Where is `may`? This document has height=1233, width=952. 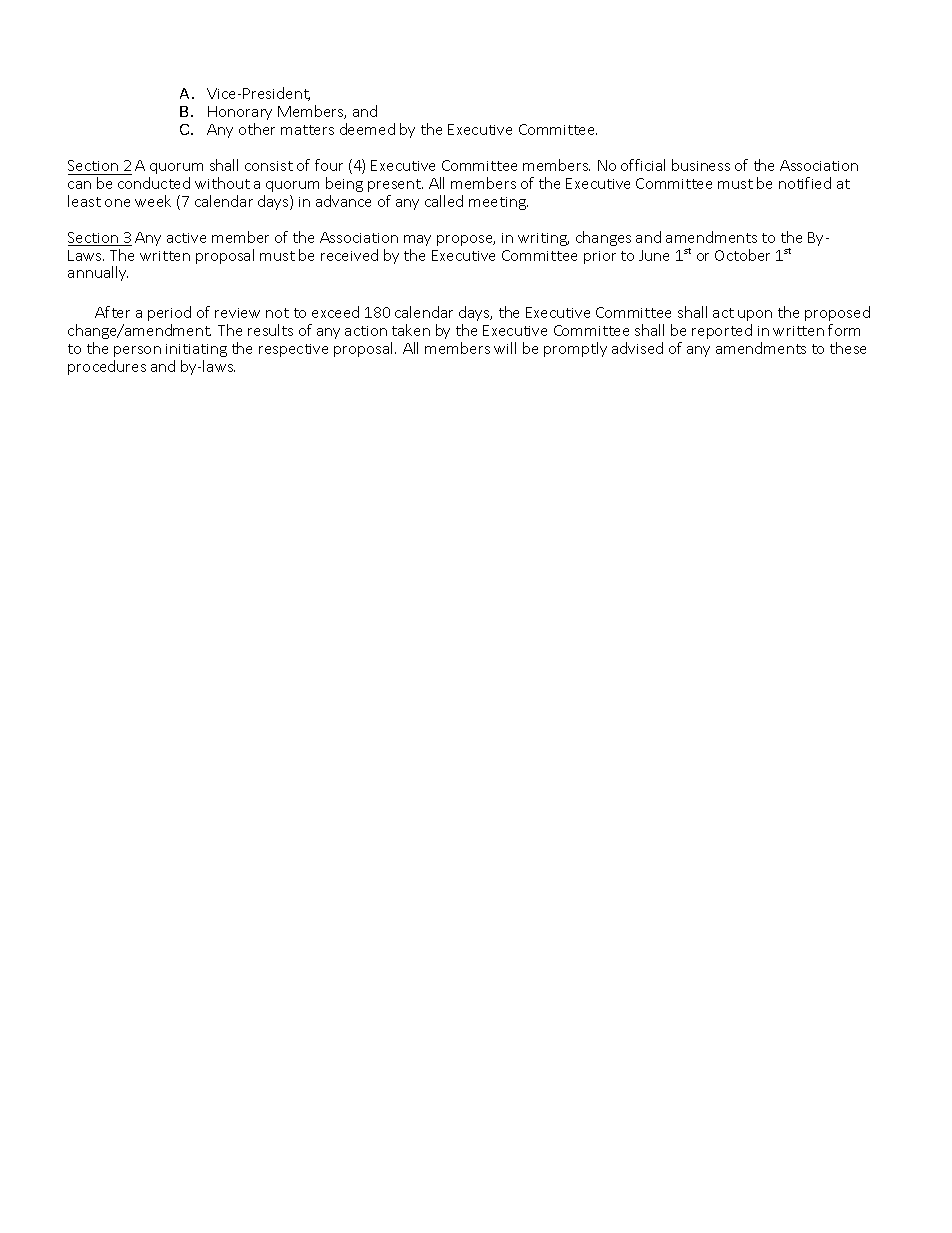 may is located at coordinates (417, 240).
